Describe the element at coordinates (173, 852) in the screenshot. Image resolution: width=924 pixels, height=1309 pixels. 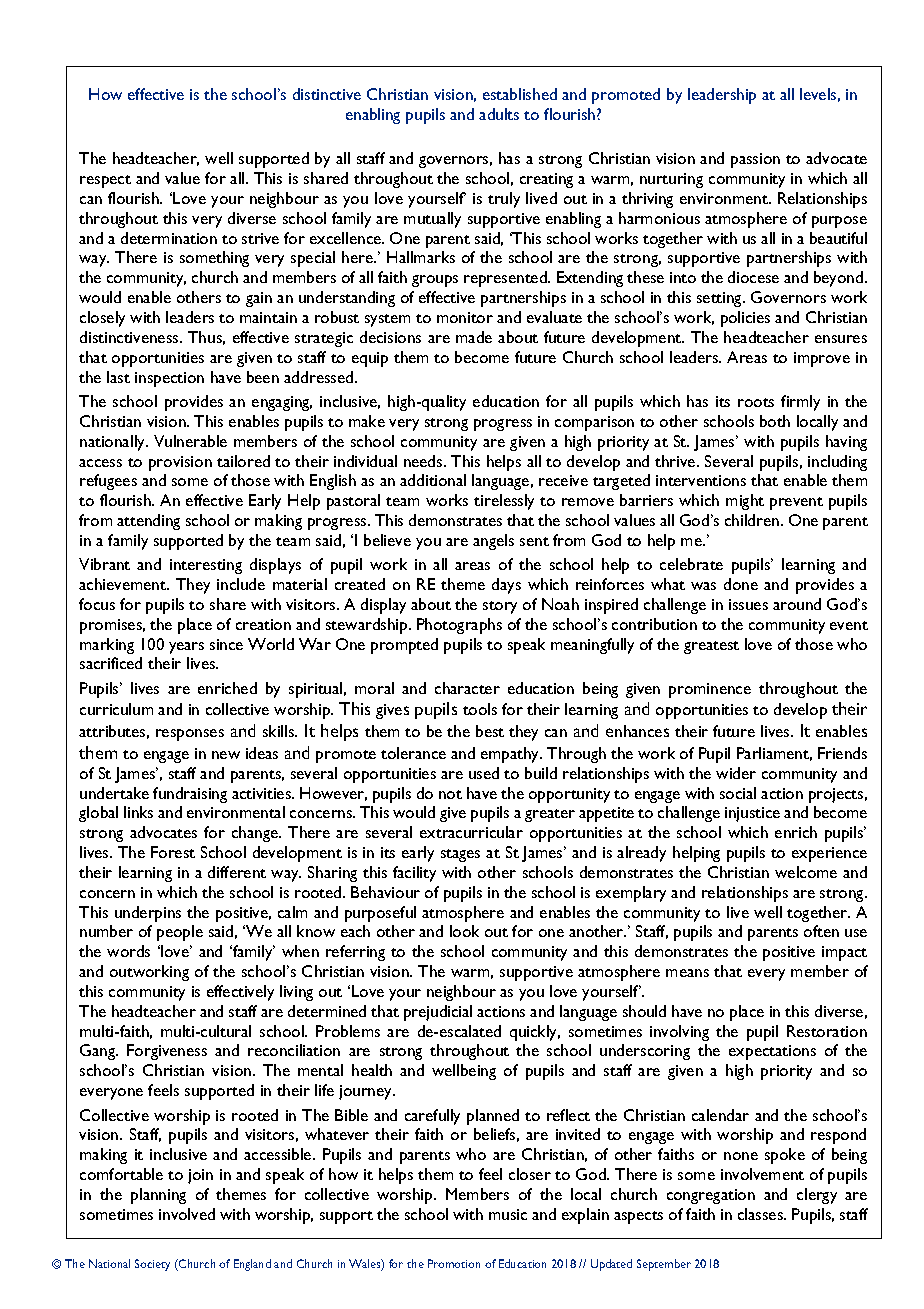
I see `Forest` at that location.
